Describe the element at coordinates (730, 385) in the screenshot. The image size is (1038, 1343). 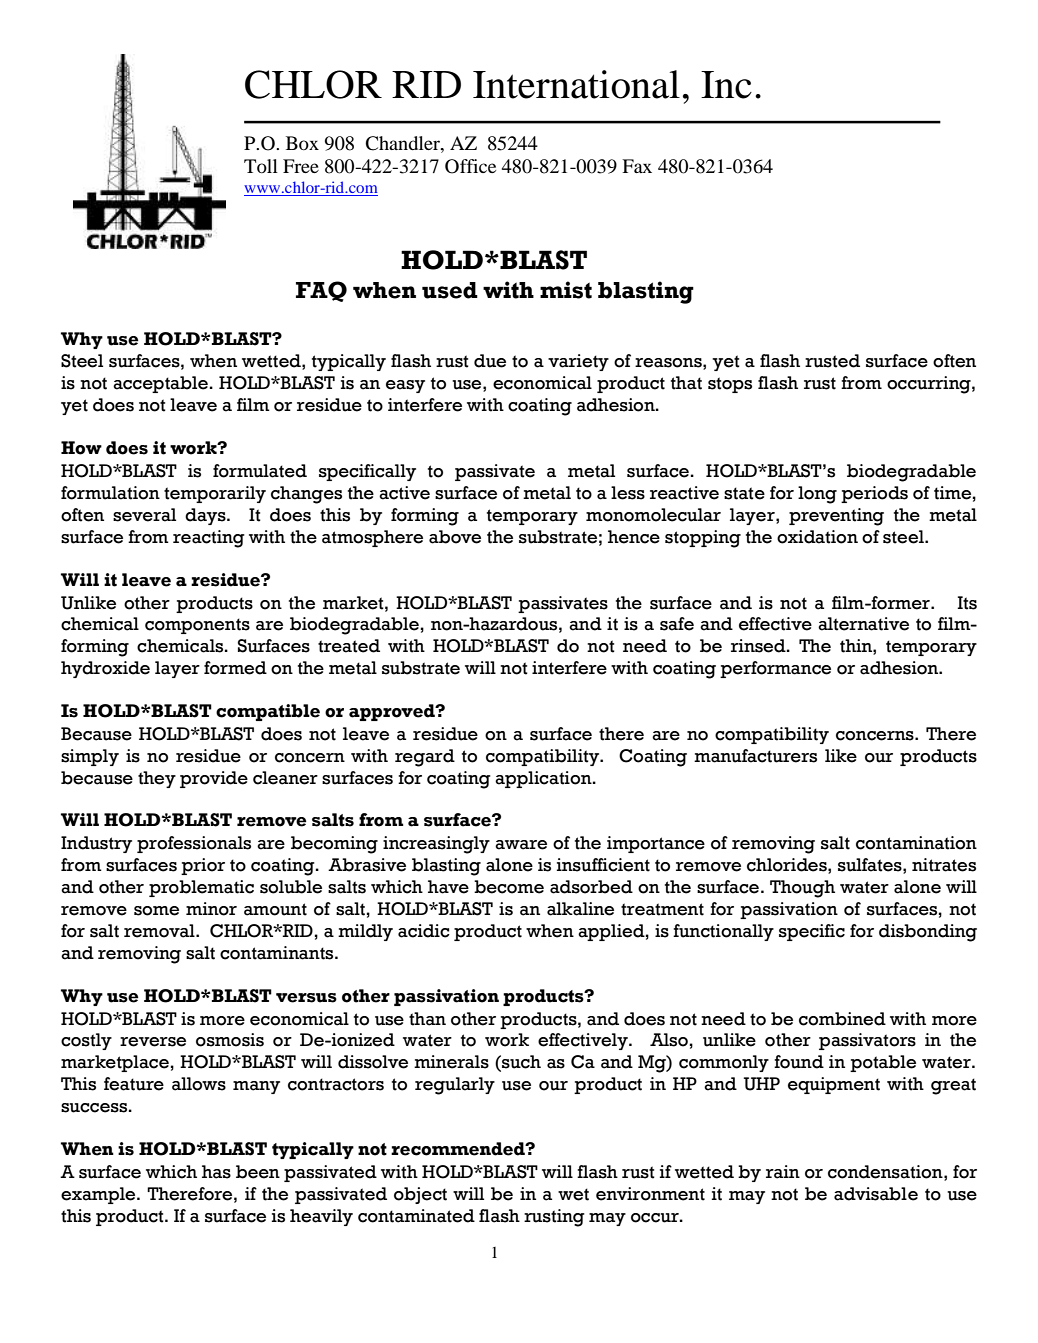
I see `stops` at that location.
